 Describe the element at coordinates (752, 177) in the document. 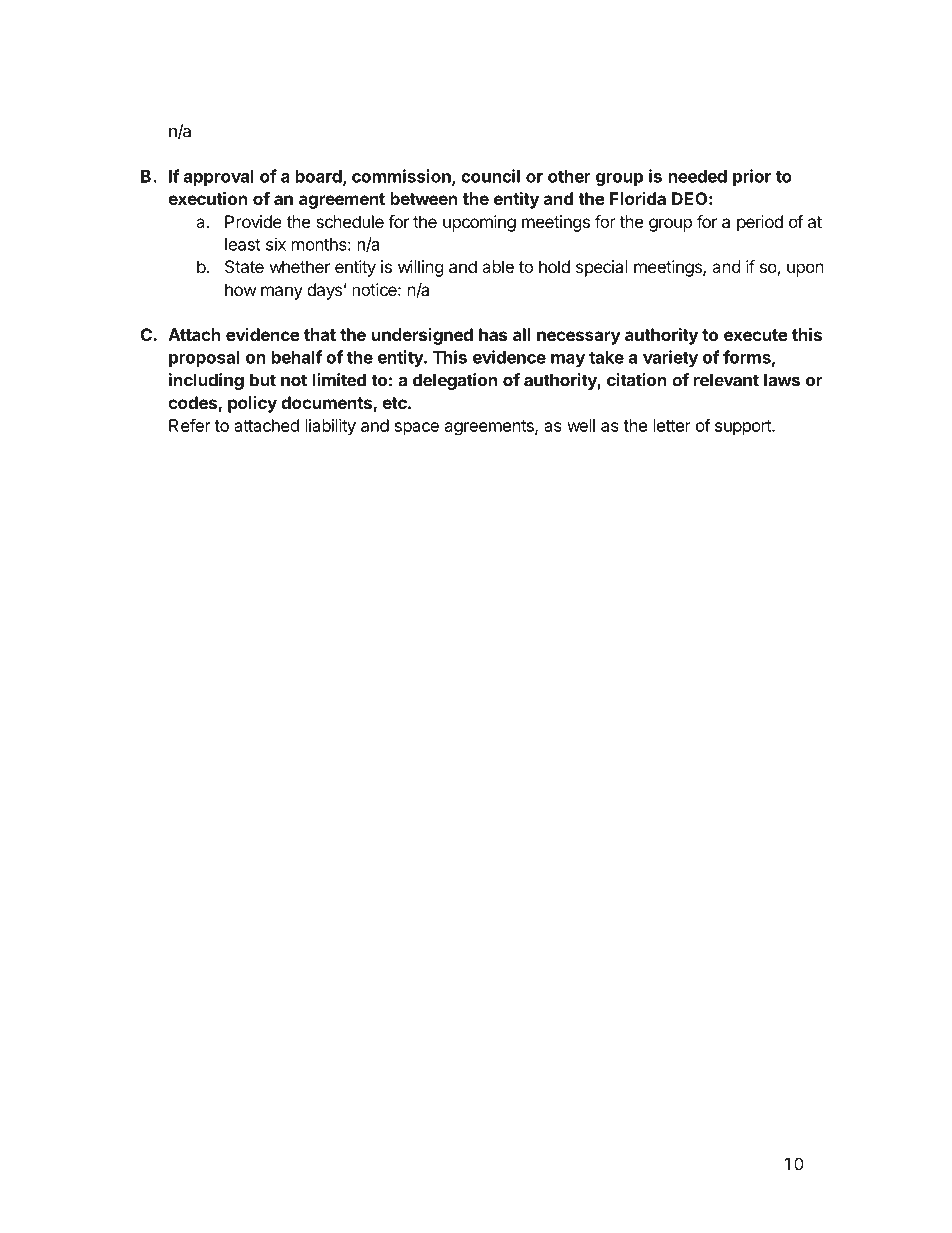

I see `prior` at that location.
